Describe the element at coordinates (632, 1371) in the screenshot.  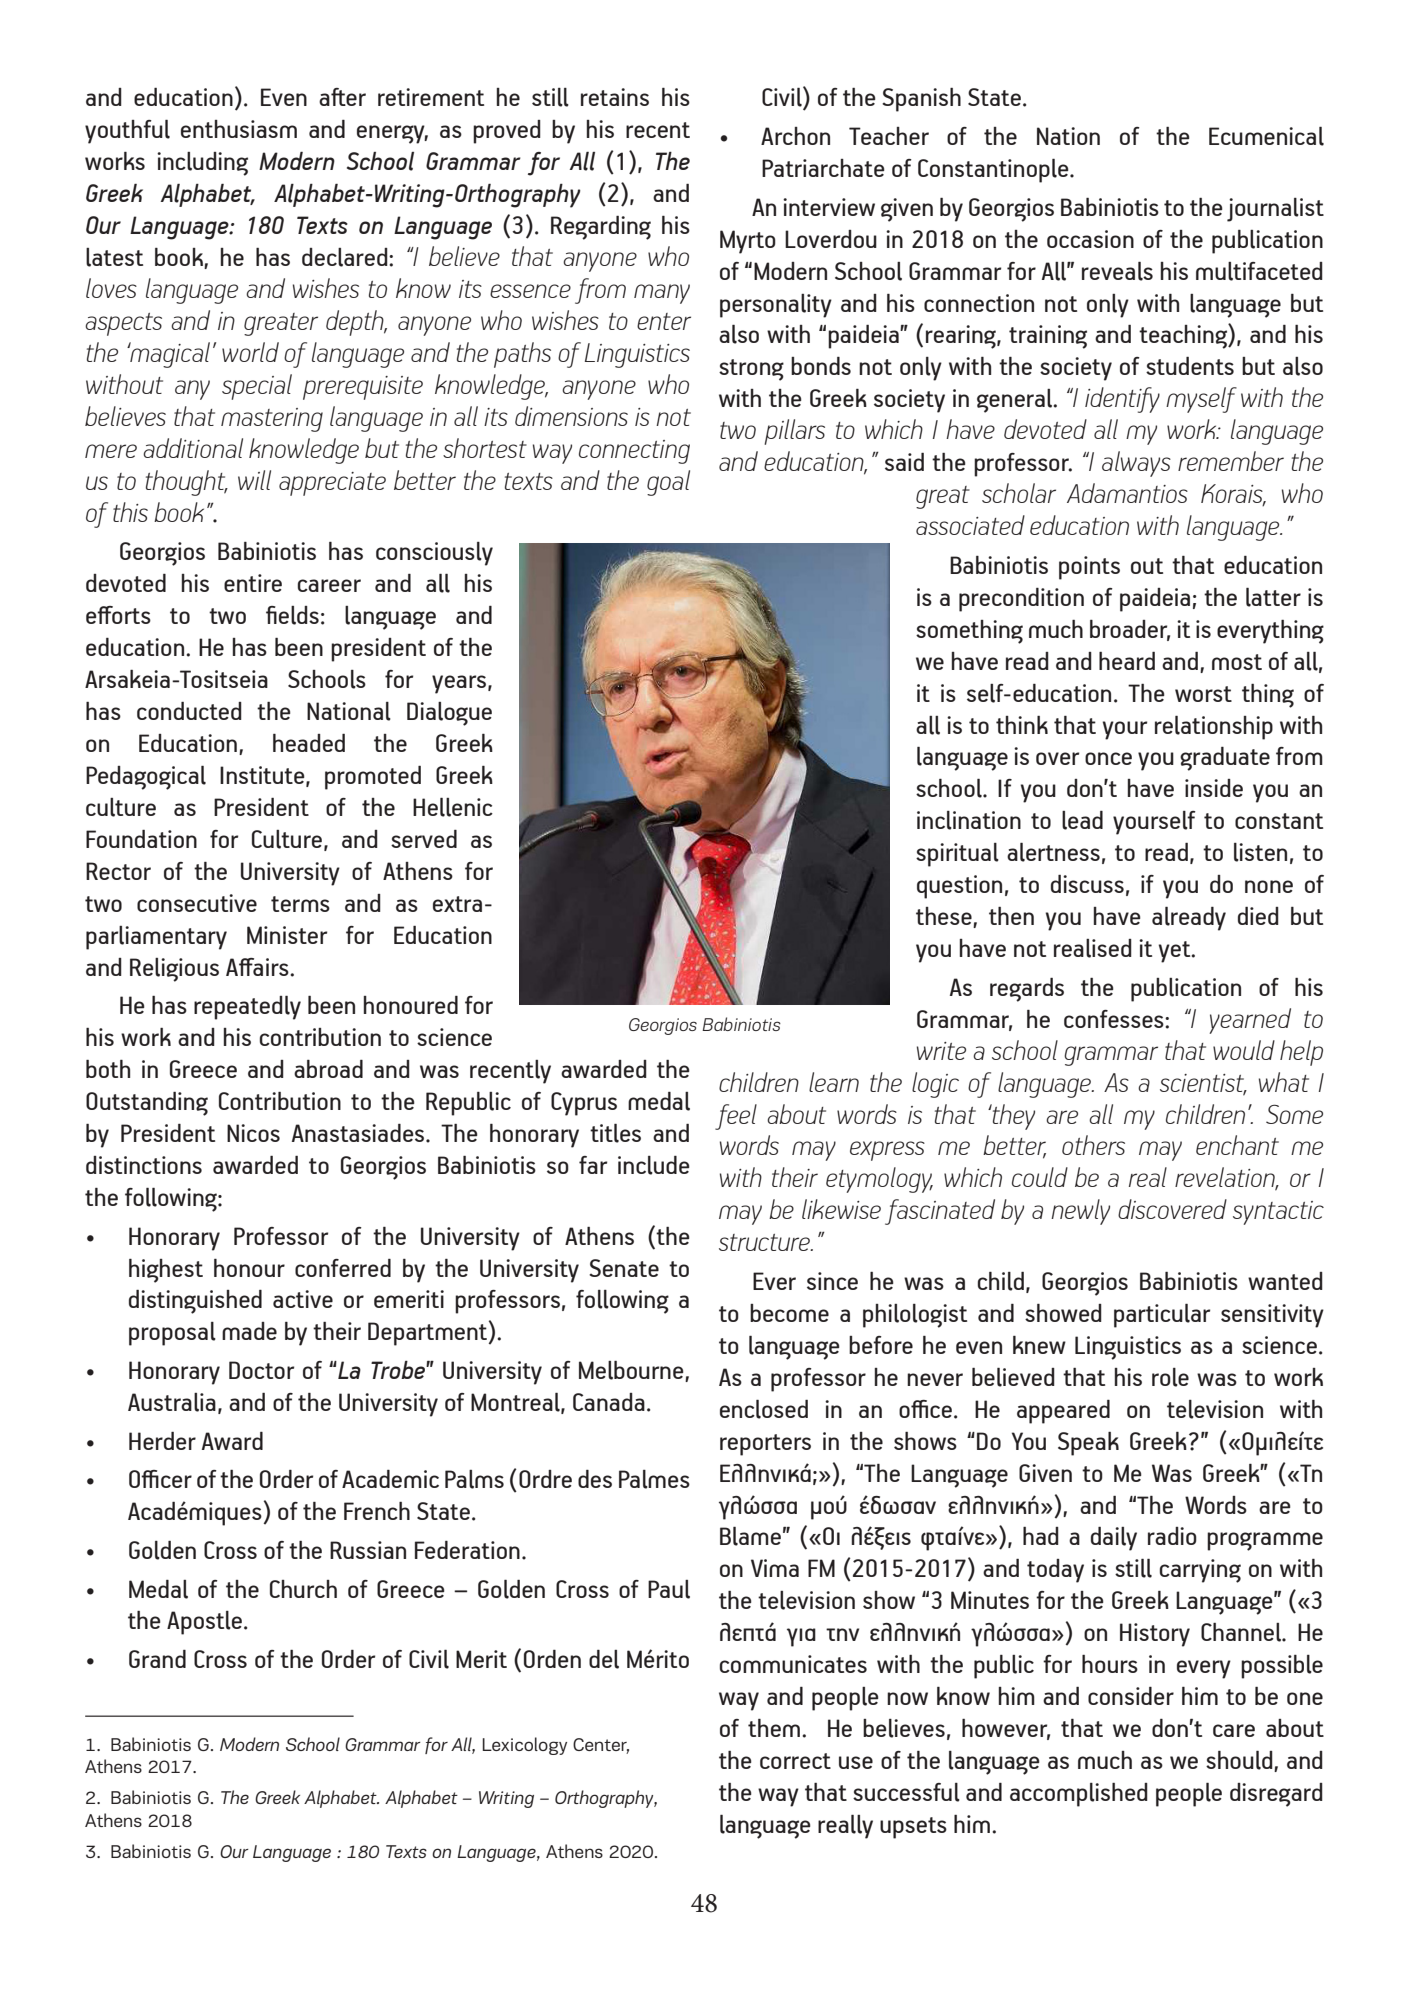
I see `Melbourne` at that location.
